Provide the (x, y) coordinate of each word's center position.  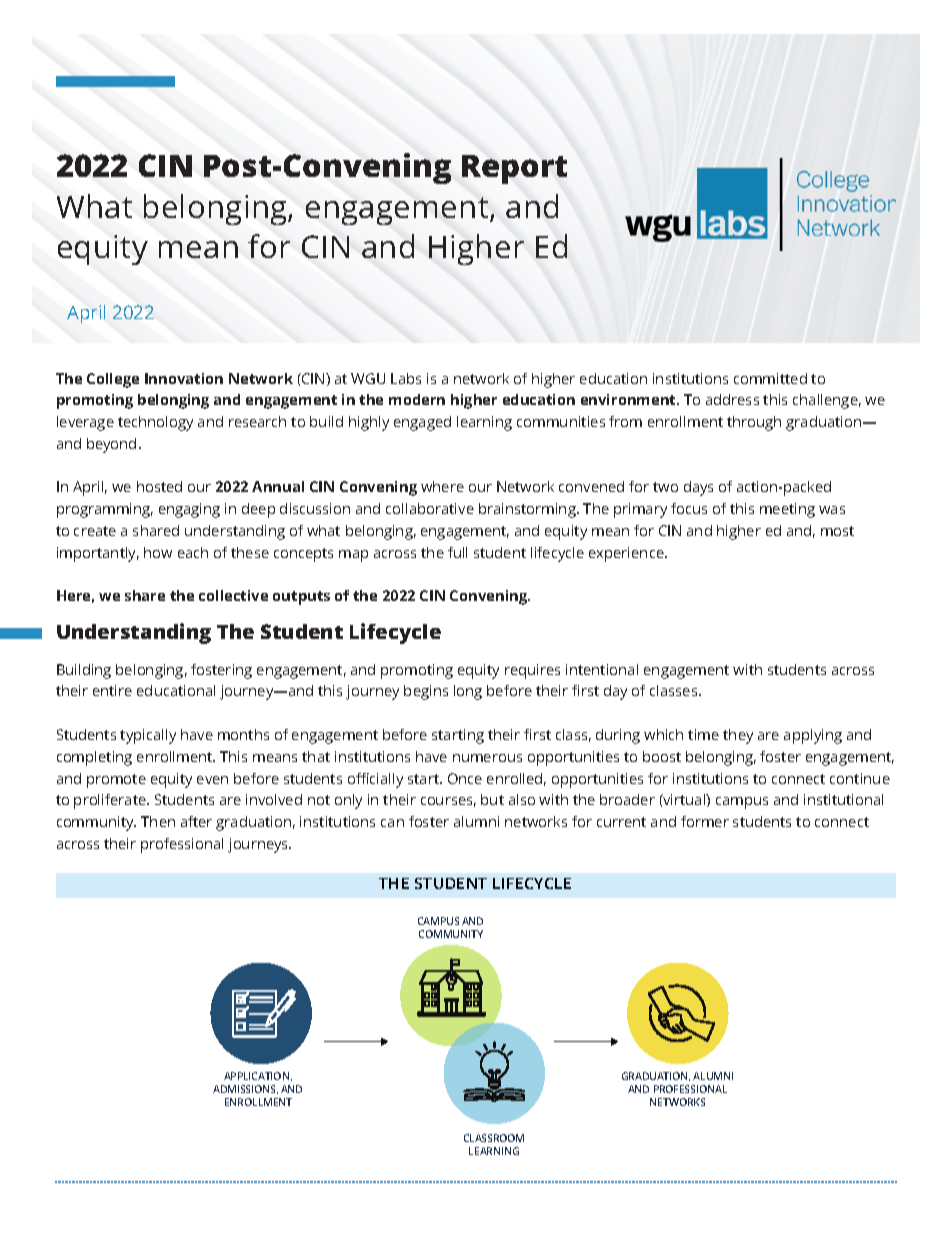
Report (514, 169)
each (193, 552)
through (754, 423)
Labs (406, 378)
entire (112, 690)
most (837, 531)
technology (155, 423)
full (457, 552)
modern (417, 399)
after (196, 821)
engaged (422, 423)
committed (770, 378)
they (738, 736)
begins (426, 692)
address (732, 399)
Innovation (184, 378)
